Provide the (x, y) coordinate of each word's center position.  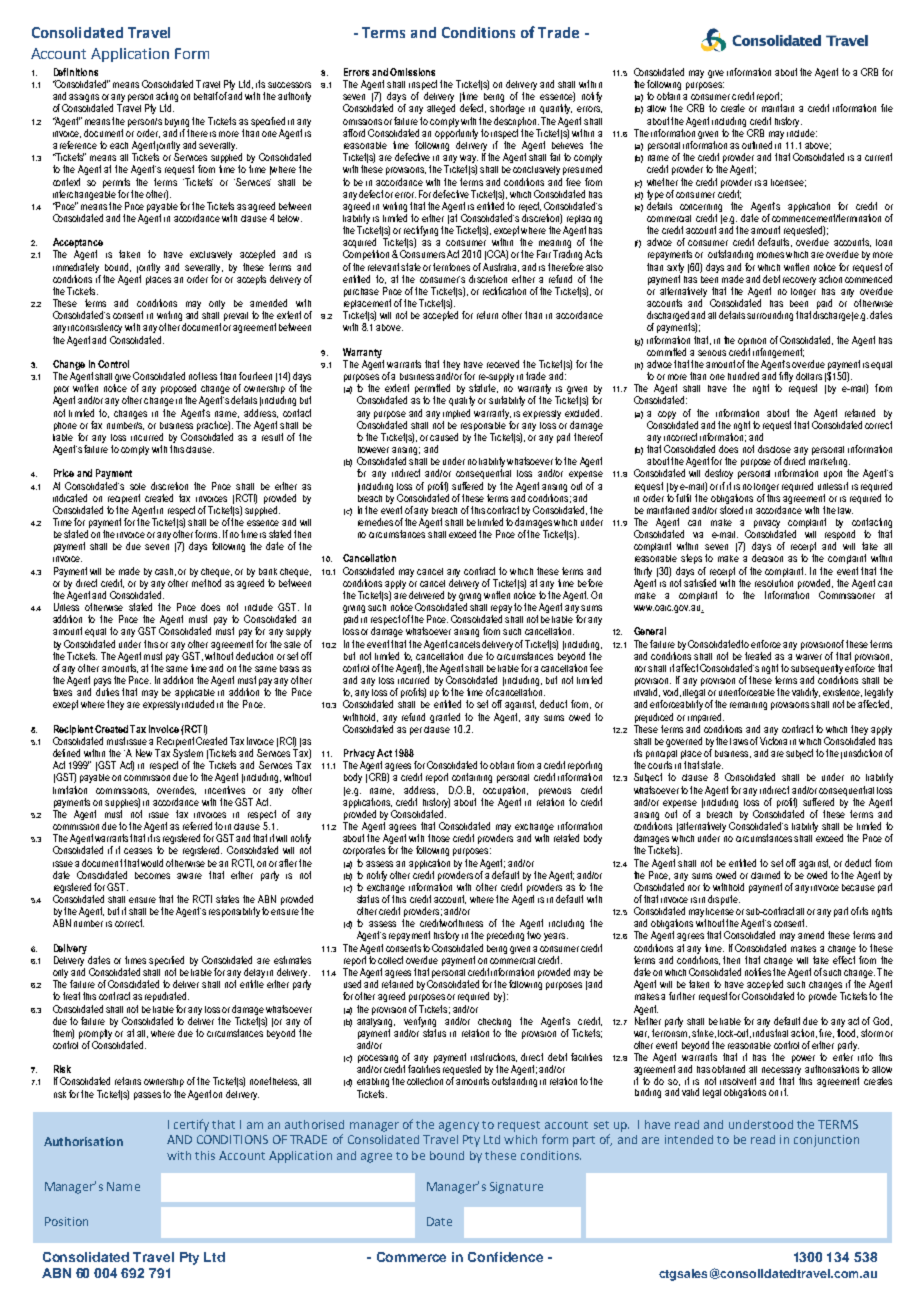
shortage (507, 109)
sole (138, 486)
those (439, 838)
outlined (757, 145)
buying (177, 122)
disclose (774, 449)
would (152, 863)
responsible (484, 424)
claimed (765, 875)
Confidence (505, 1257)
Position (66, 1221)
